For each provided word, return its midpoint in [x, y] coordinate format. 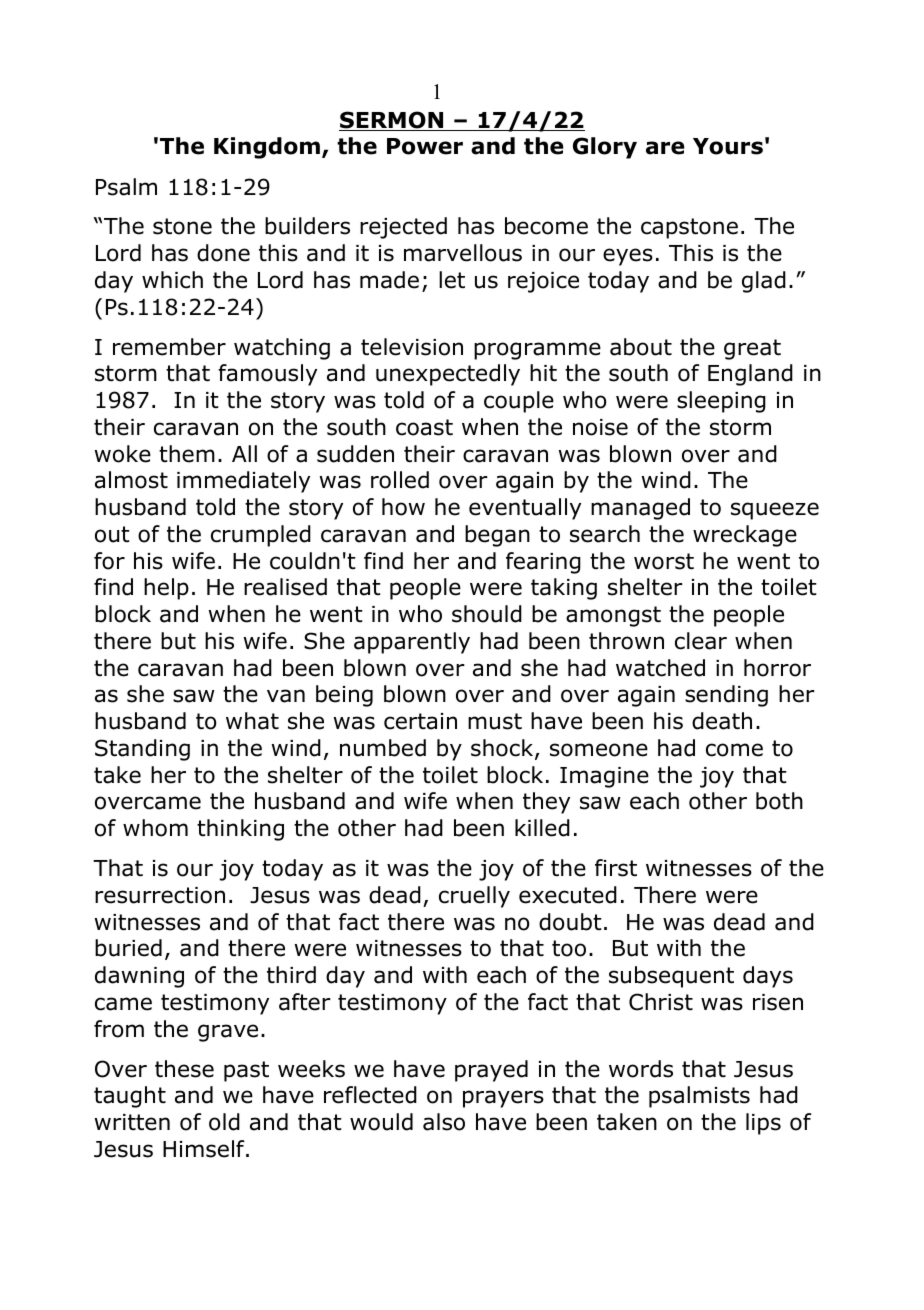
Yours [728, 146]
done [223, 253]
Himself [205, 1149]
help [166, 589]
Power [425, 146]
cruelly [474, 897]
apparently [412, 643]
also [444, 1122]
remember [169, 347]
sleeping [721, 402]
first [616, 868]
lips [763, 1124]
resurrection [160, 895]
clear [701, 641]
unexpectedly [448, 375]
